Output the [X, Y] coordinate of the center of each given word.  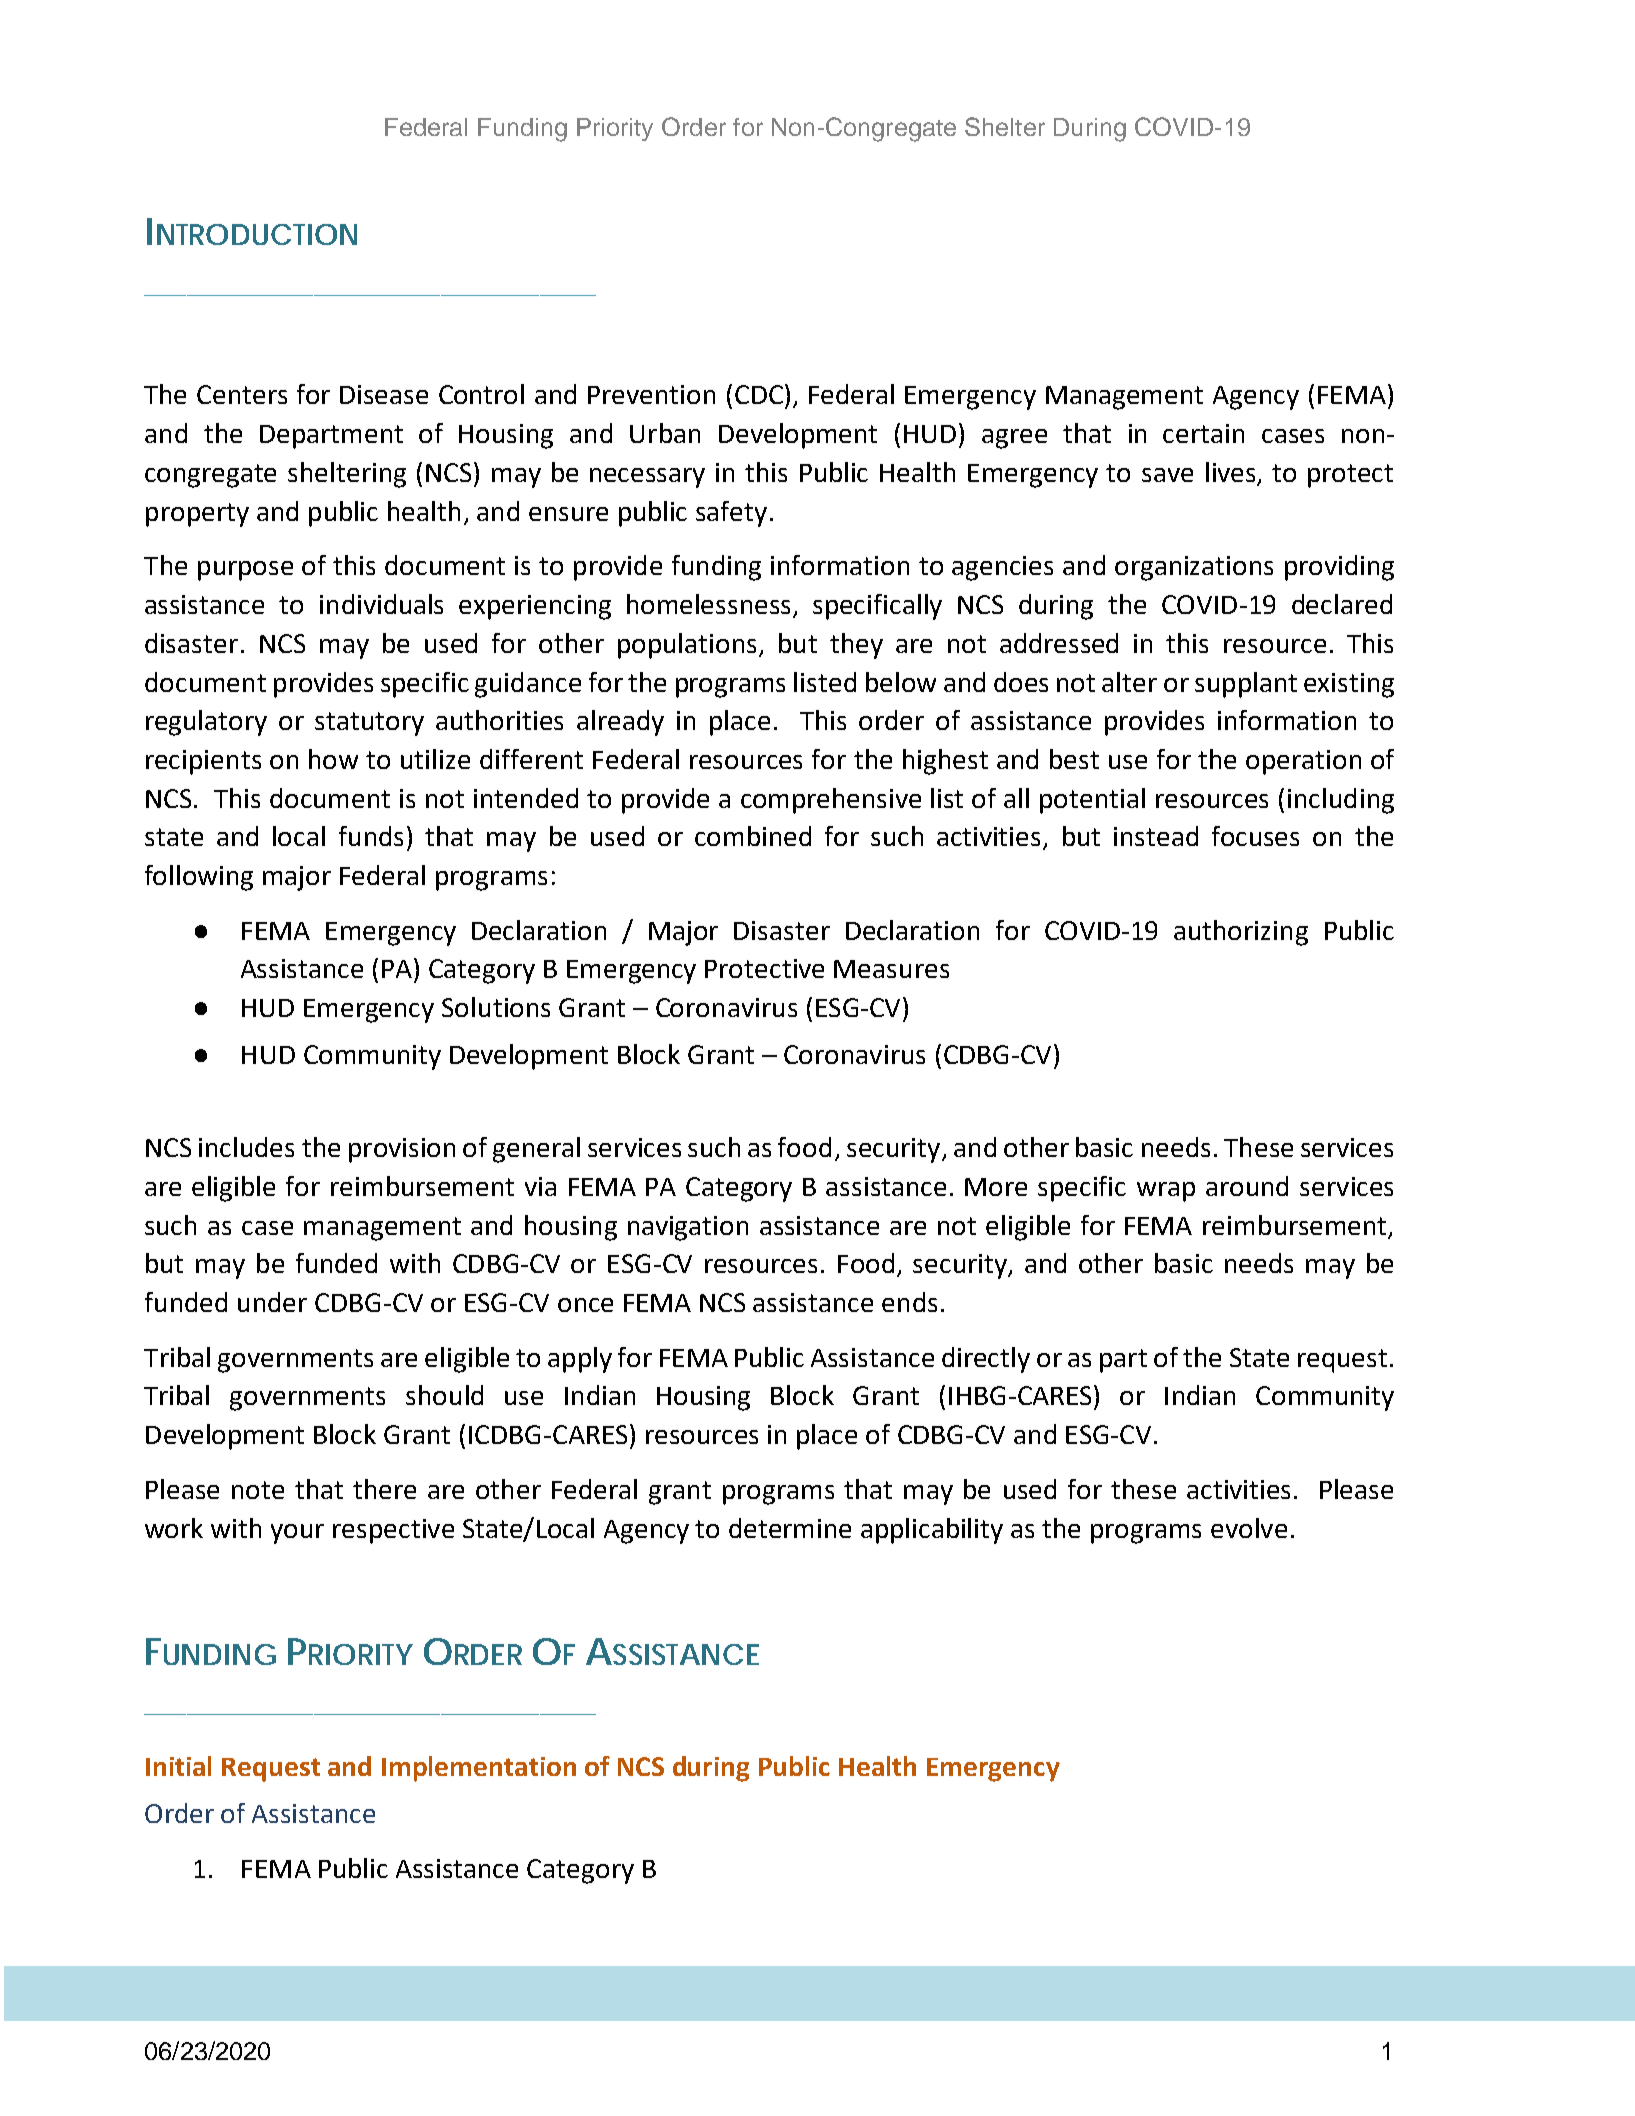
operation [1303, 762]
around [1247, 1186]
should [444, 1395]
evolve [1249, 1528]
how [333, 759]
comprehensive [831, 801]
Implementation [479, 1769]
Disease [384, 394]
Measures [891, 969]
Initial [178, 1766]
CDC [760, 394]
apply [580, 1360]
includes [246, 1147]
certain [1203, 433]
